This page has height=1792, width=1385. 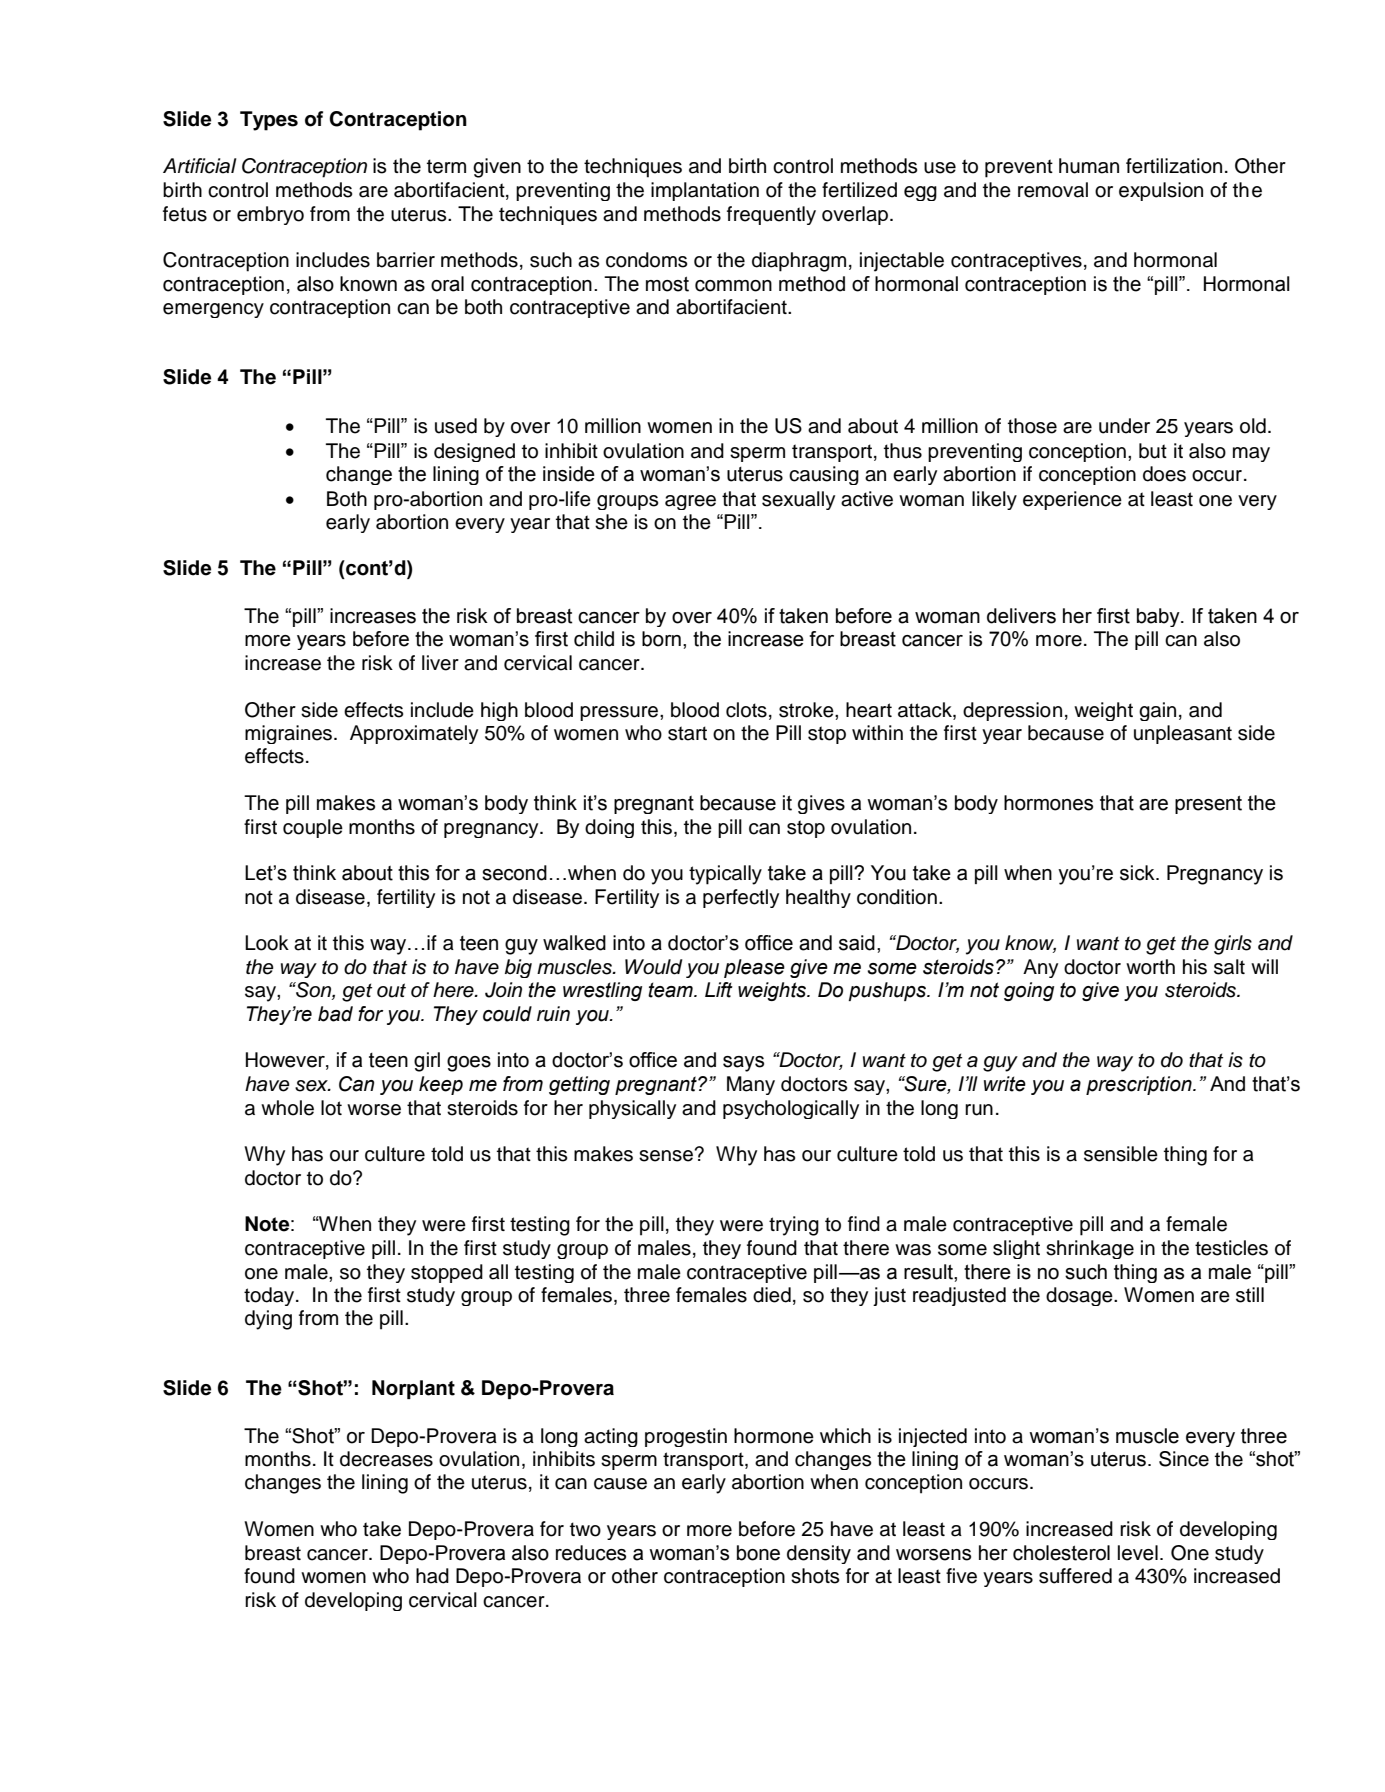 What do you see at coordinates (386, 1459) in the page?
I see `decreases` at bounding box center [386, 1459].
